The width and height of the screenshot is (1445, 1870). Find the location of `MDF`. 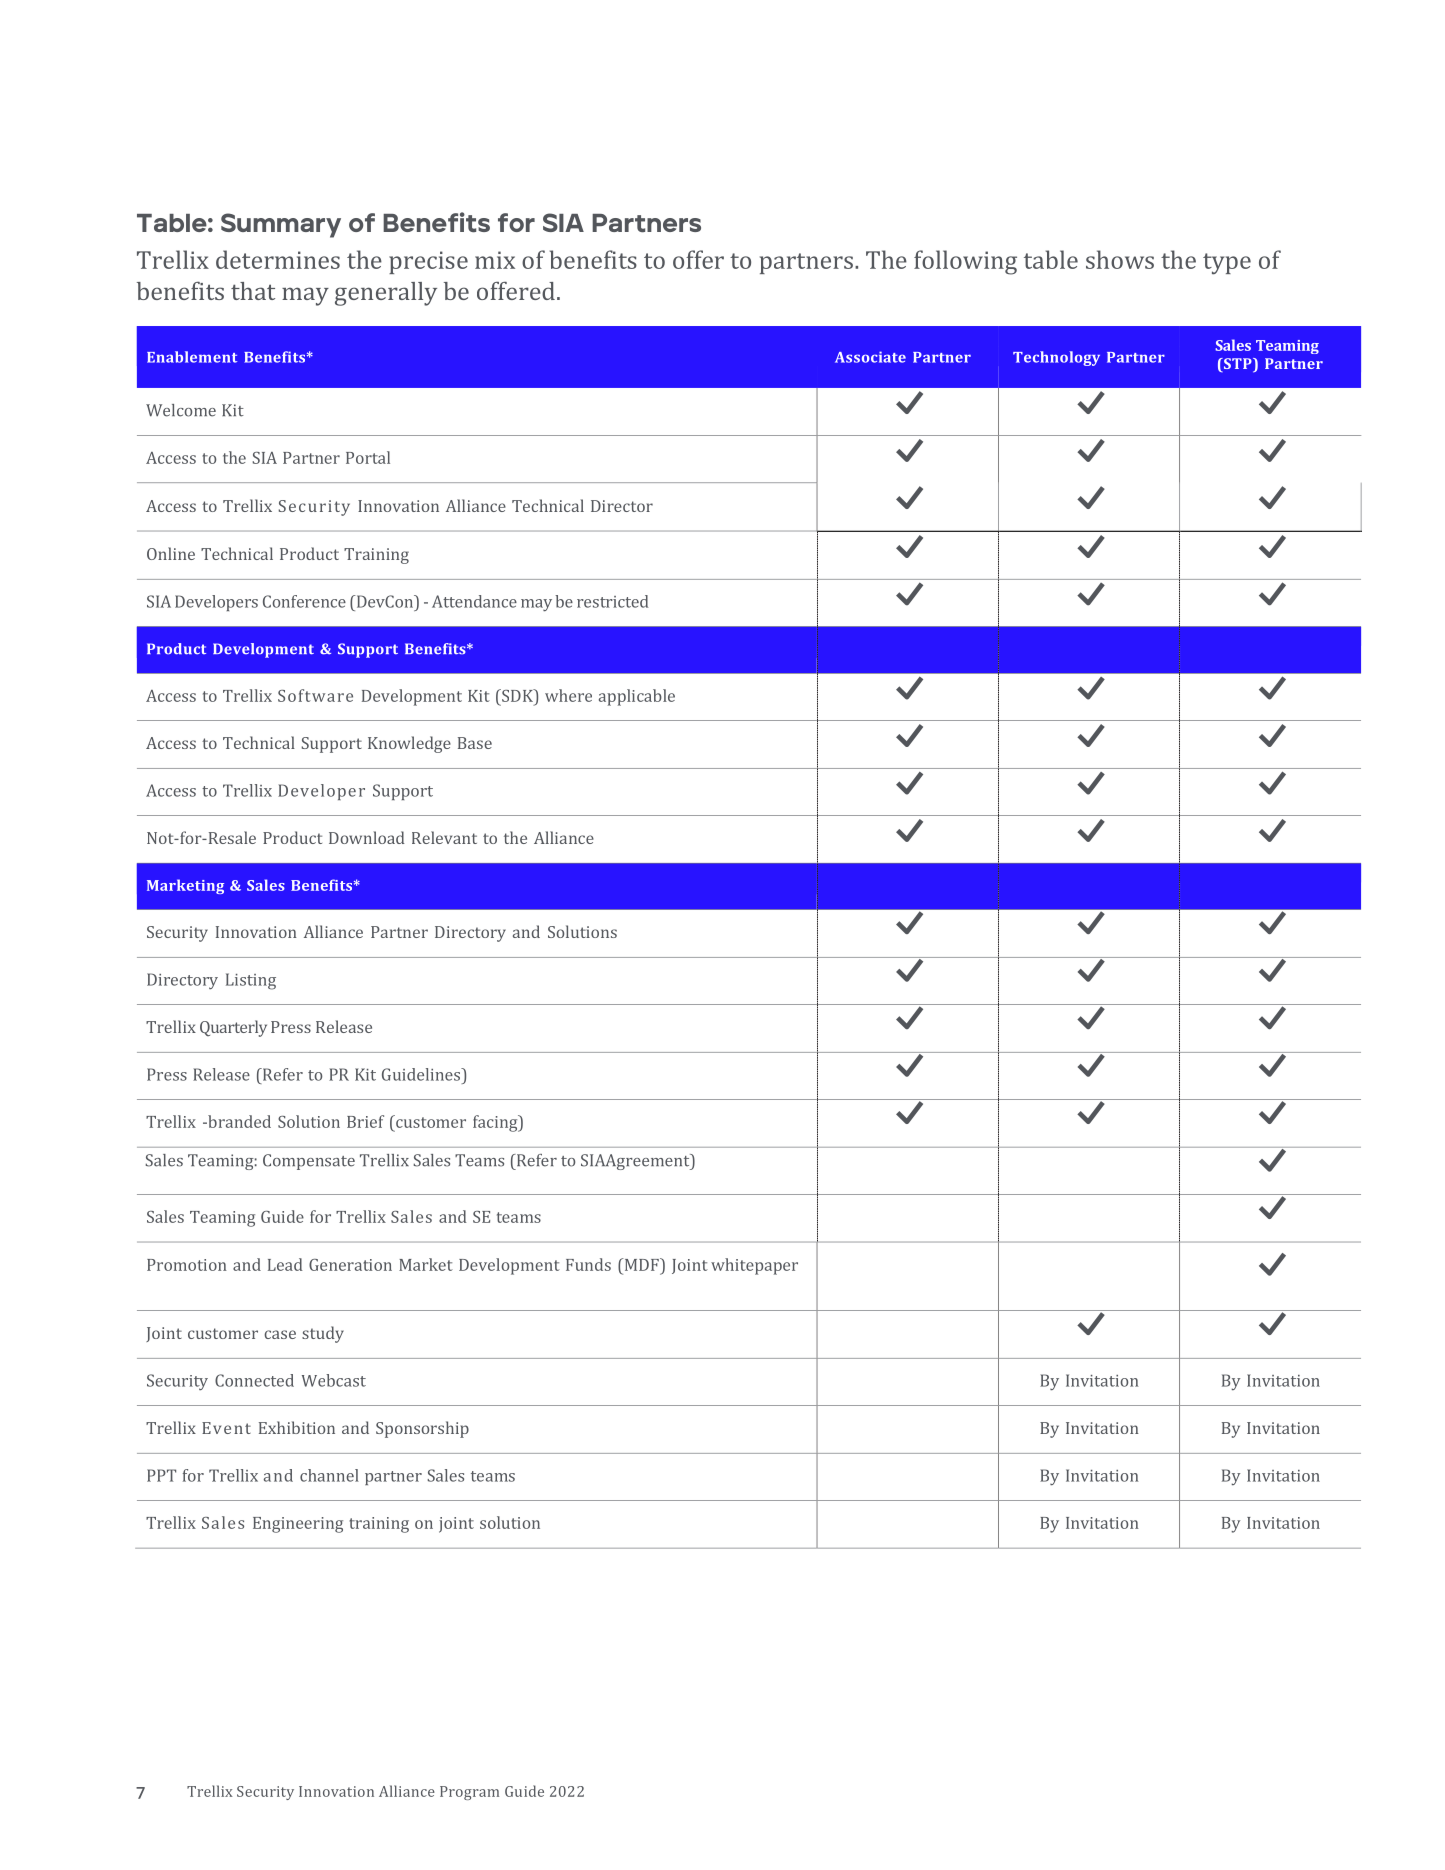

MDF is located at coordinates (641, 1264).
